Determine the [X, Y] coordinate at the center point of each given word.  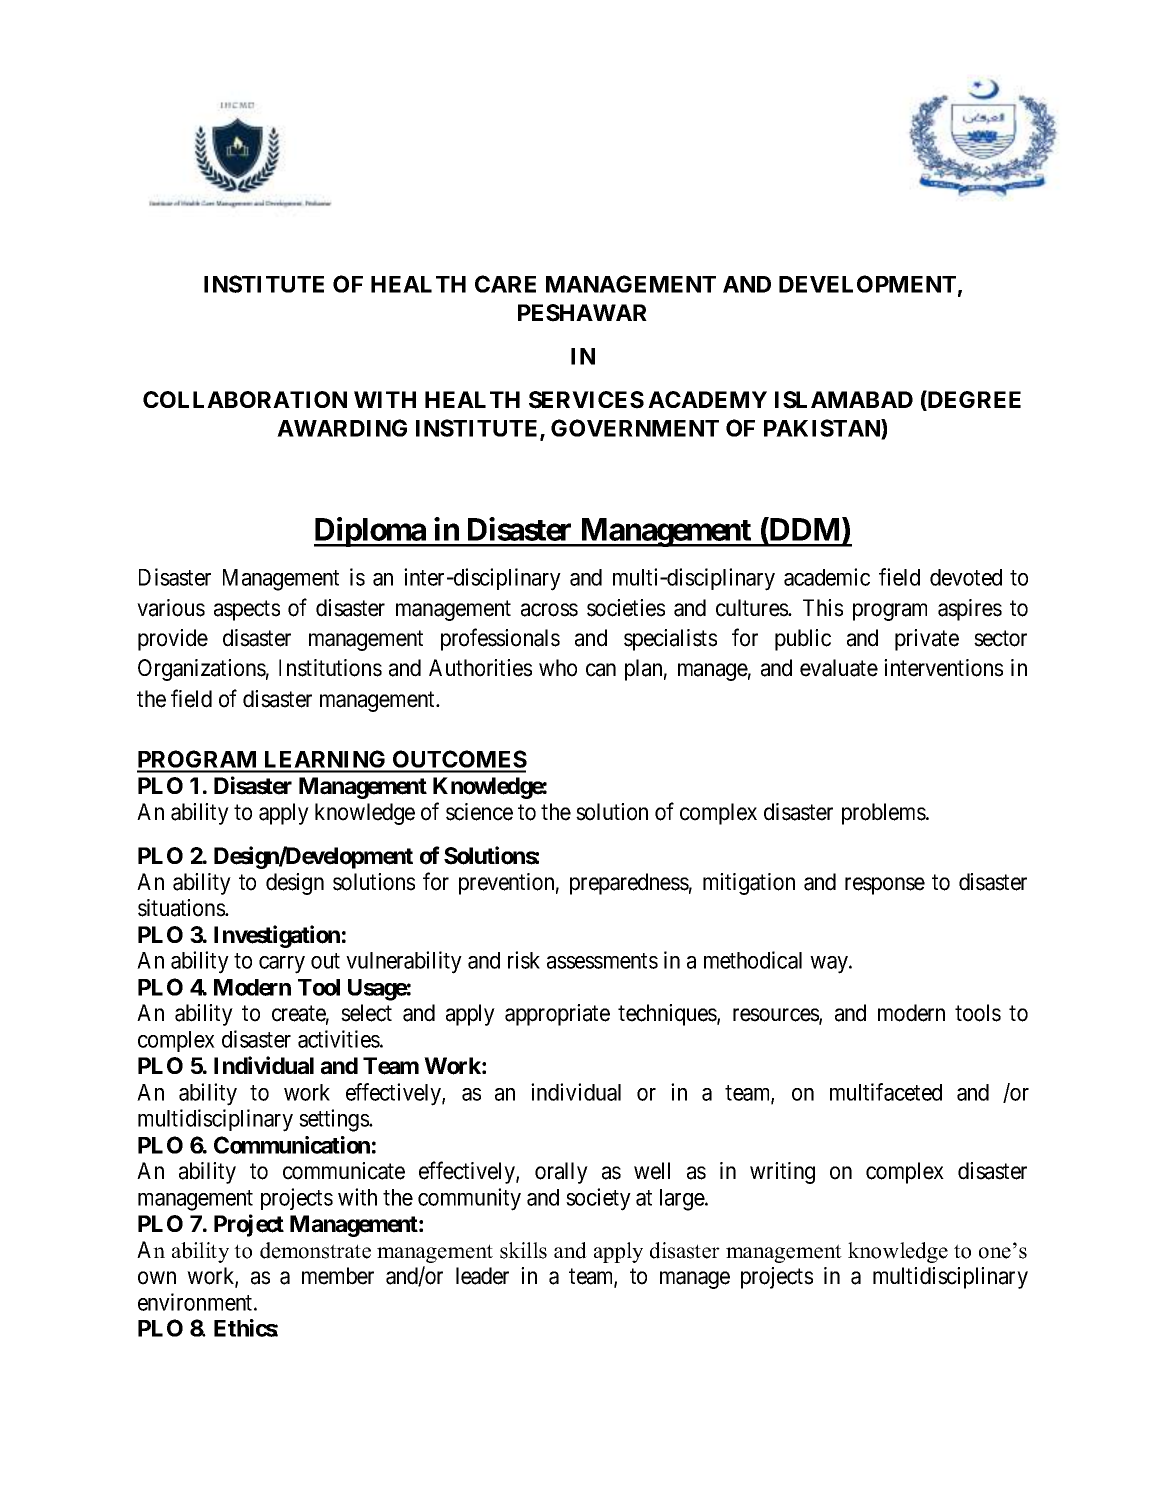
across [549, 610]
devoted [966, 577]
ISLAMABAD [844, 400]
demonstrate [315, 1250]
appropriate [557, 1015]
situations [182, 908]
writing [782, 1173]
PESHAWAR [582, 313]
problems [884, 814]
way [830, 965]
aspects [247, 610]
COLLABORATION [245, 399]
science [479, 812]
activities [339, 1039]
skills [523, 1250]
